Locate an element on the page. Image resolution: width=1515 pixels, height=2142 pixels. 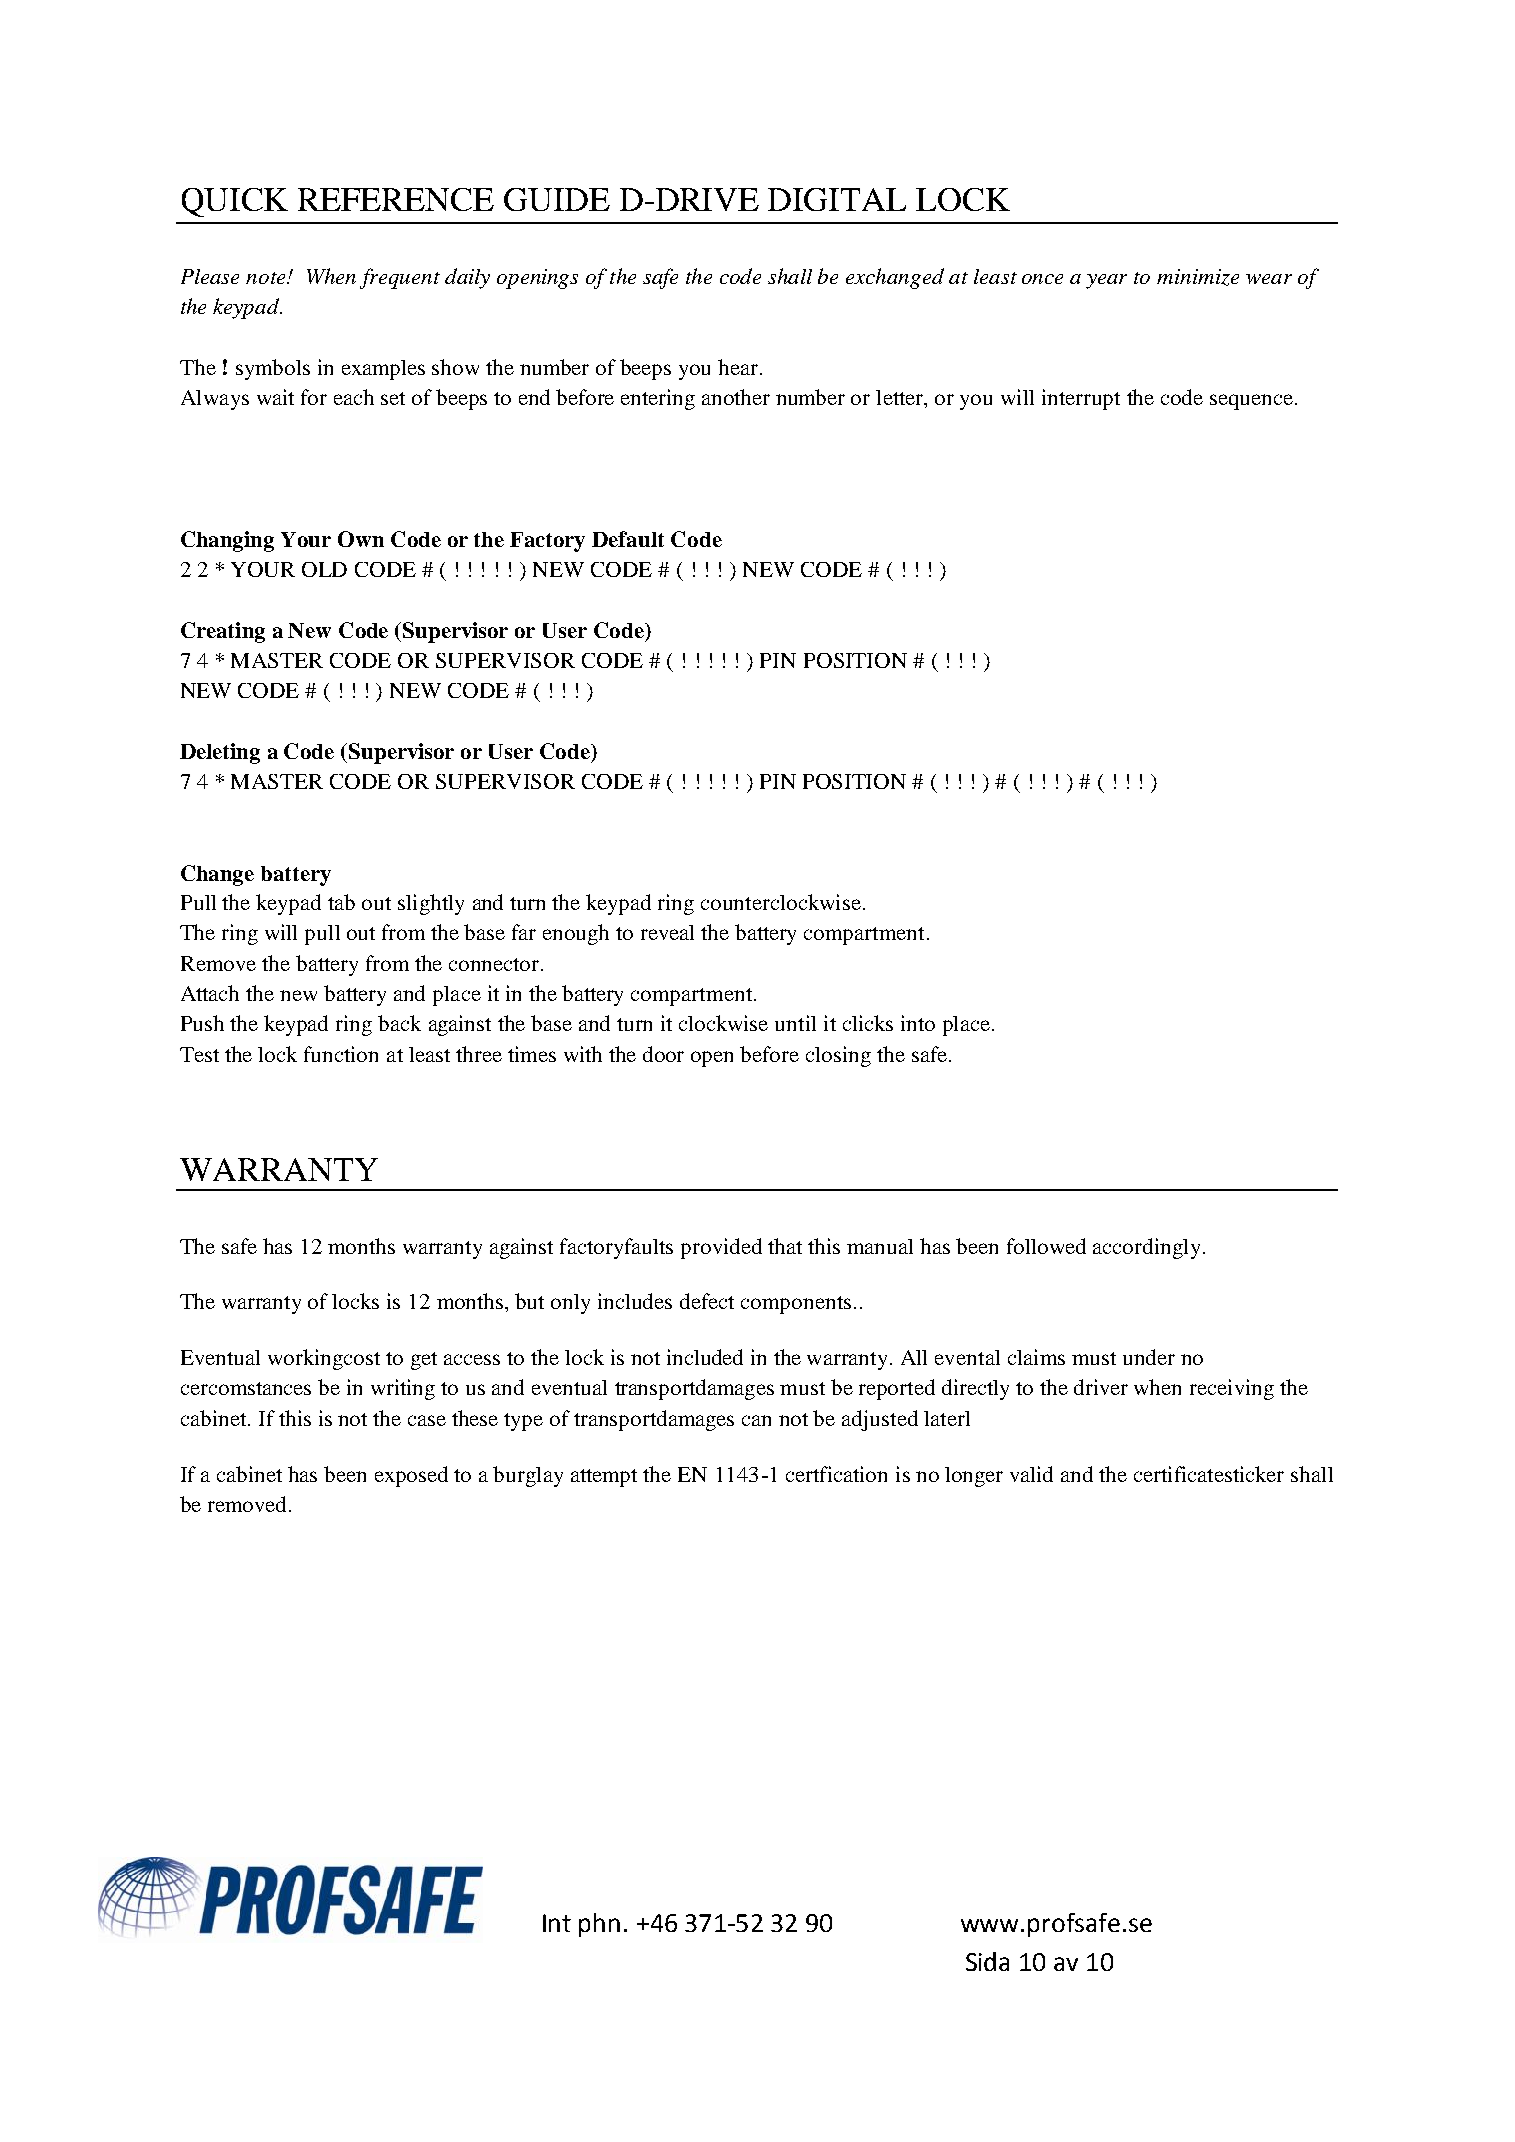
note is located at coordinates (267, 278).
